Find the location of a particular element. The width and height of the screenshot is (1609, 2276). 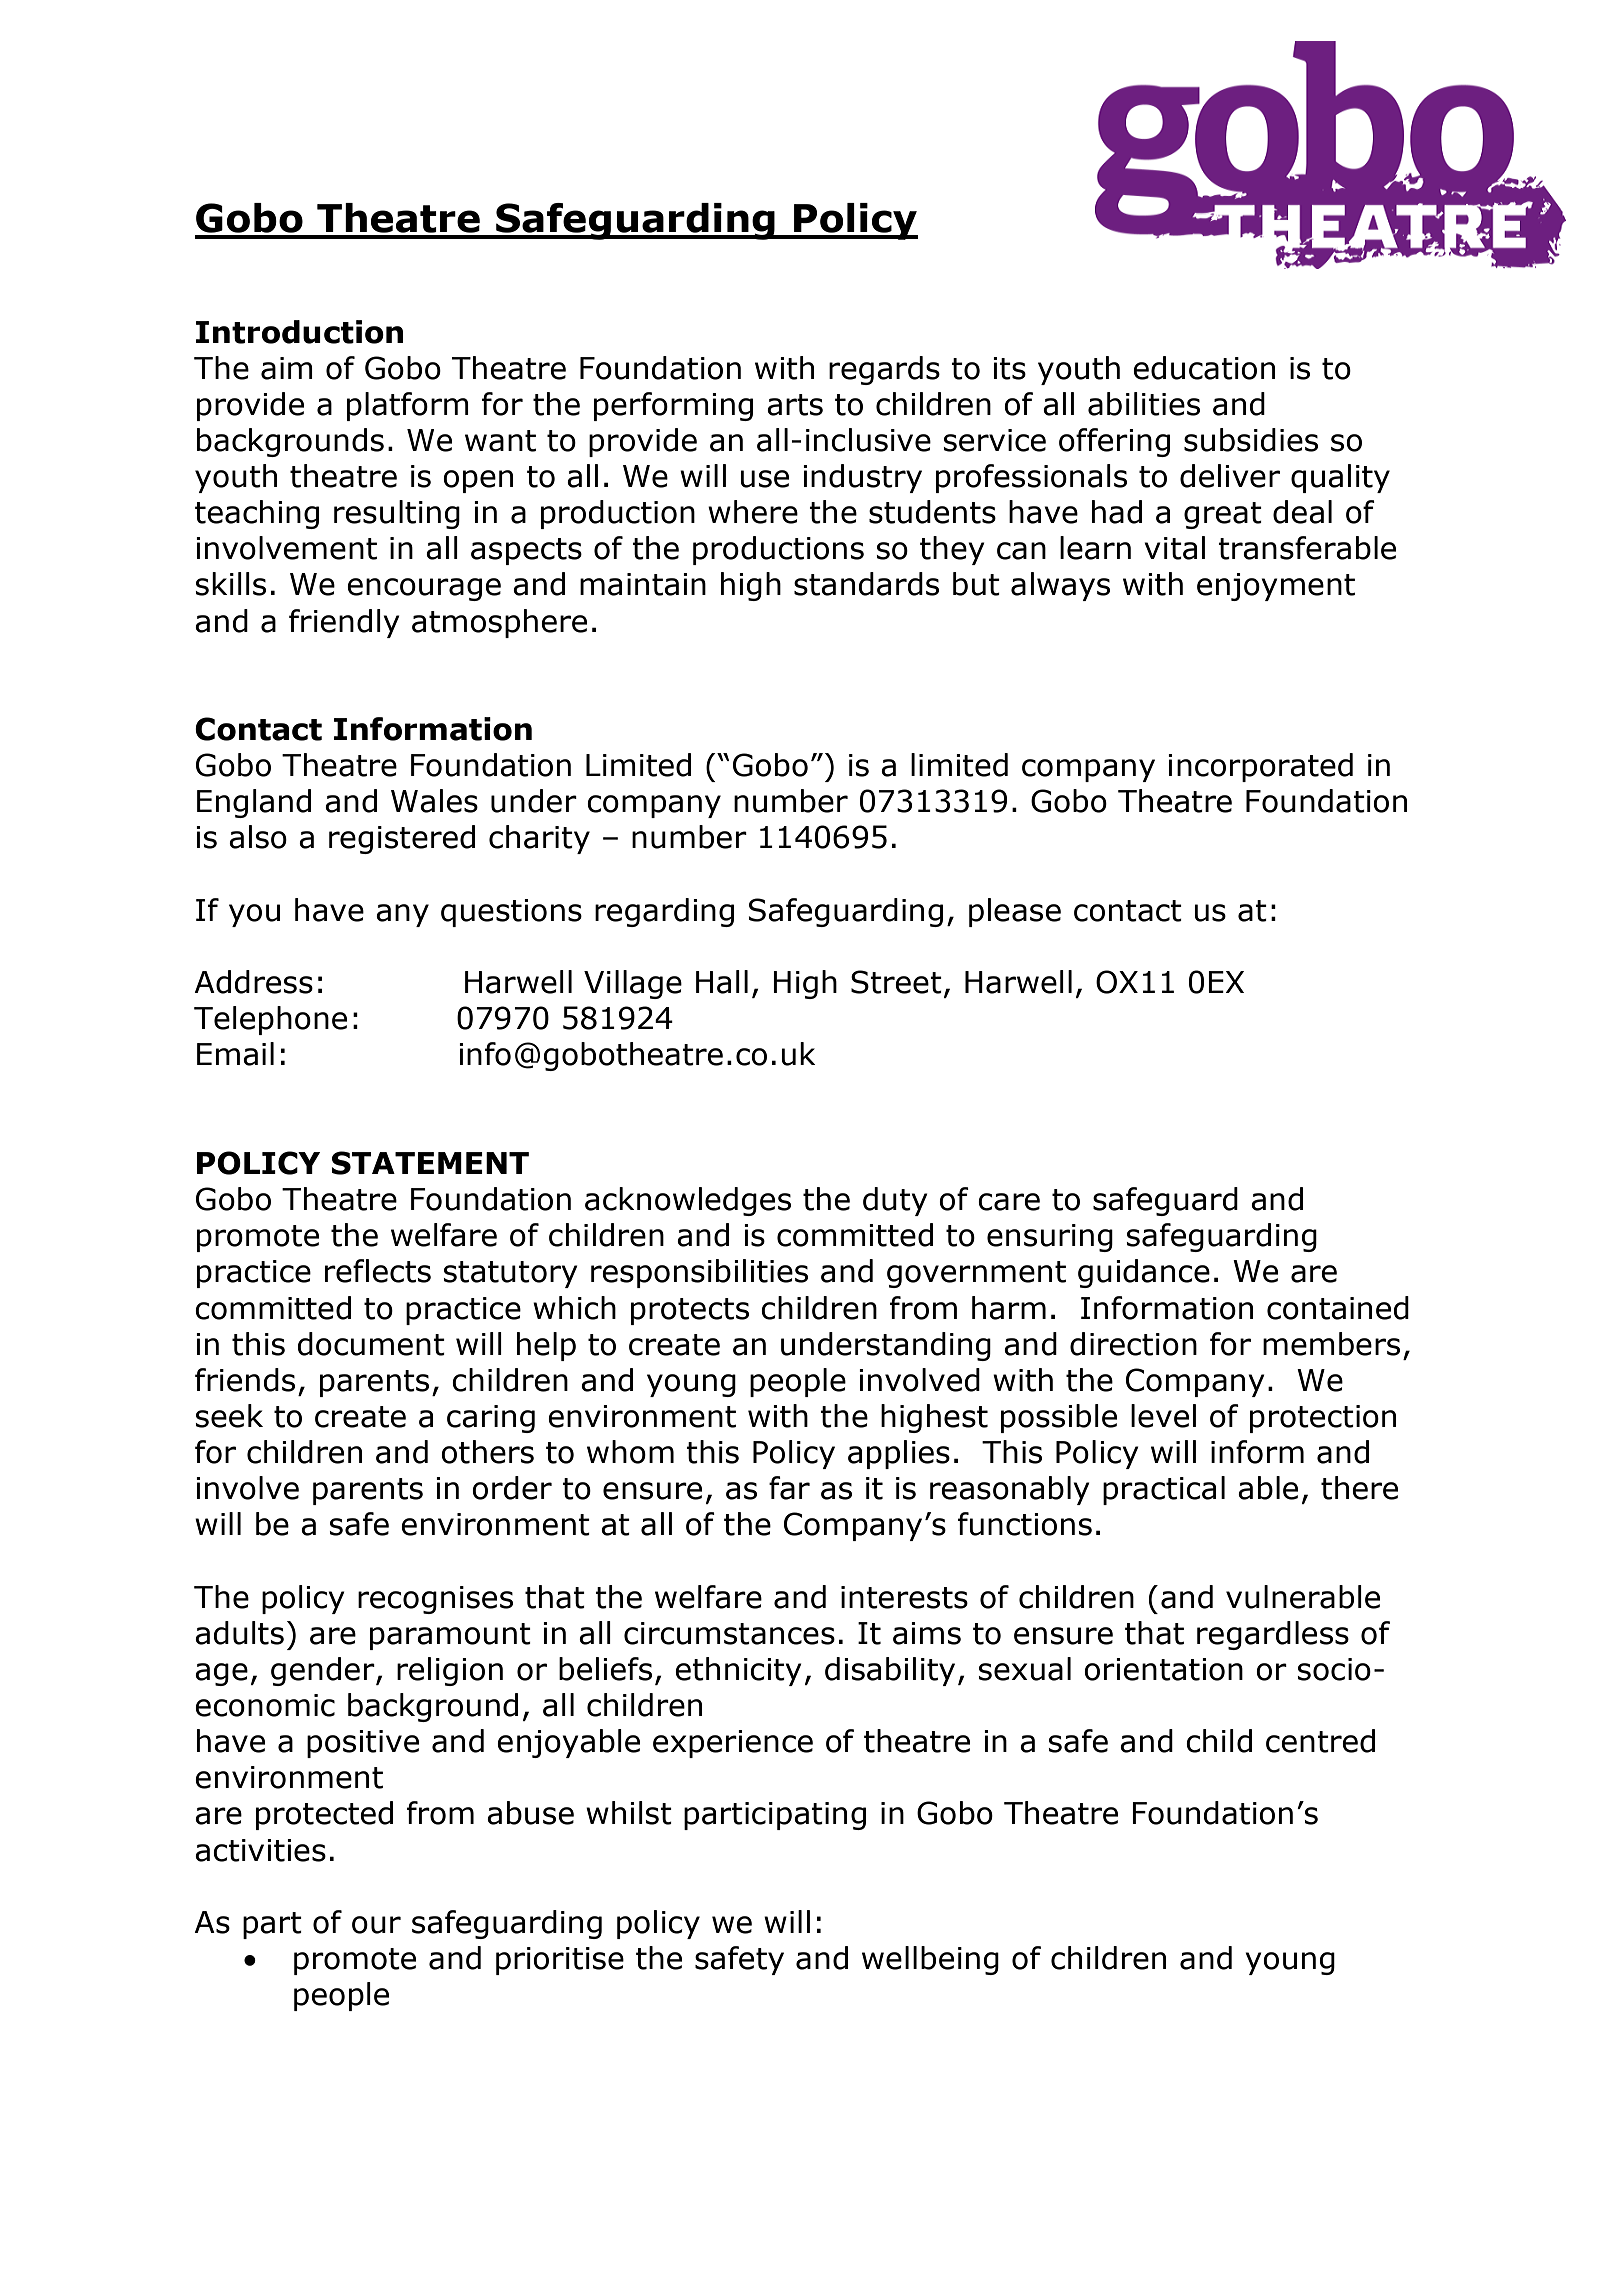

activities is located at coordinates (260, 1850).
